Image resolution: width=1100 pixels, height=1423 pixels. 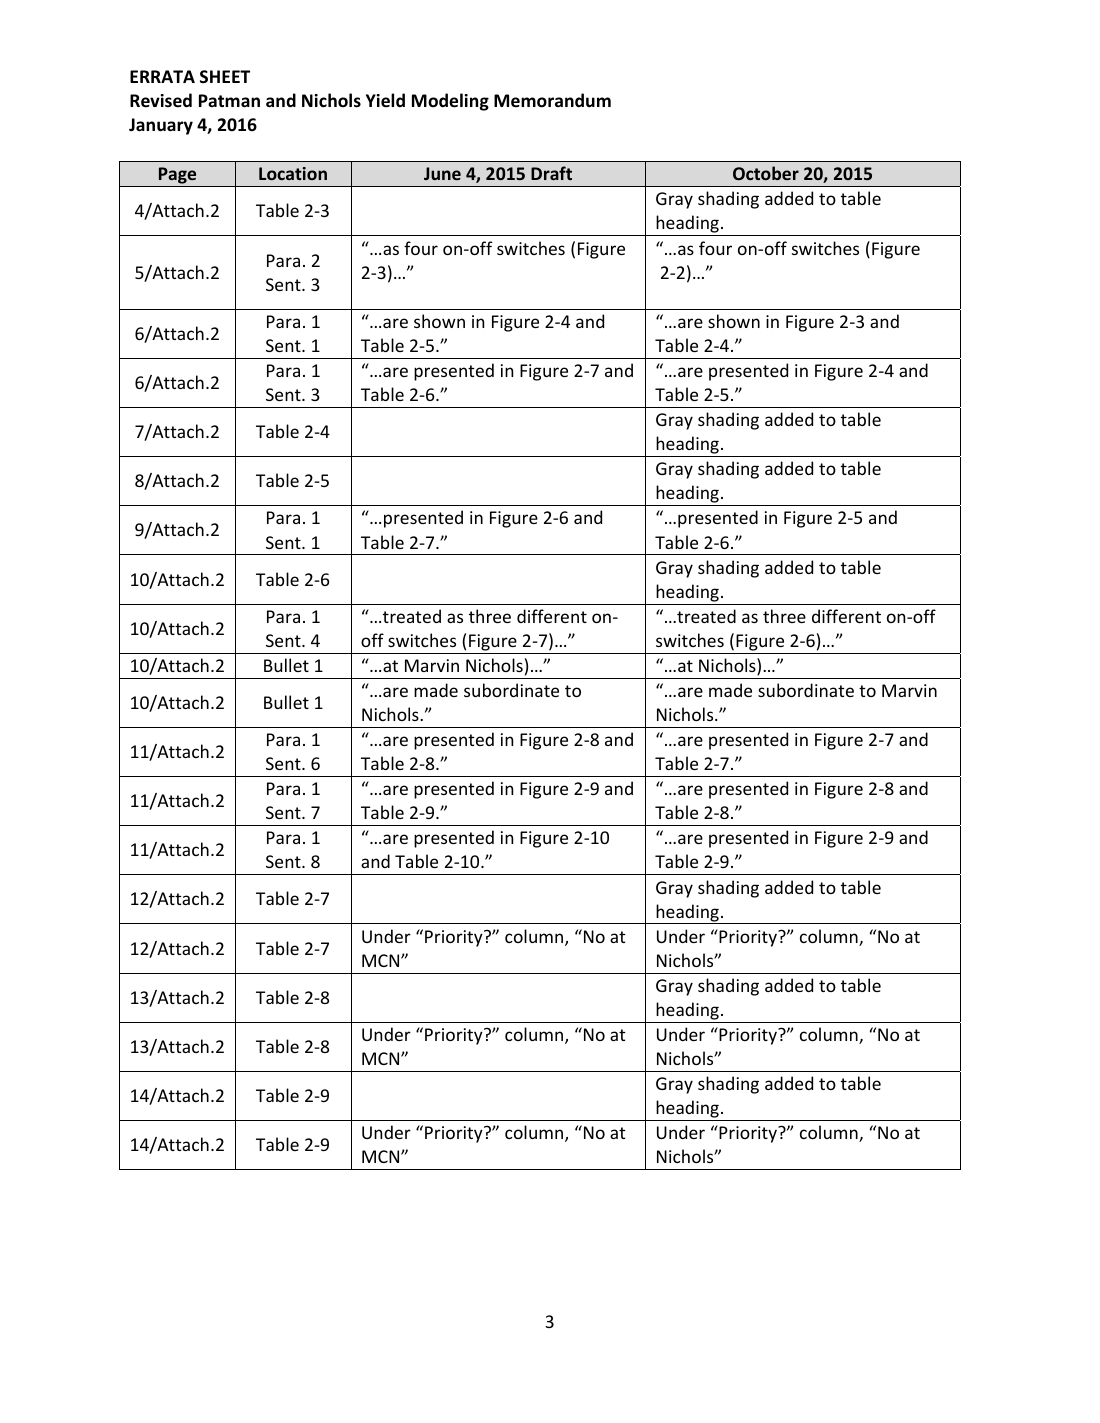 What do you see at coordinates (552, 100) in the screenshot?
I see `Memorandum` at bounding box center [552, 100].
